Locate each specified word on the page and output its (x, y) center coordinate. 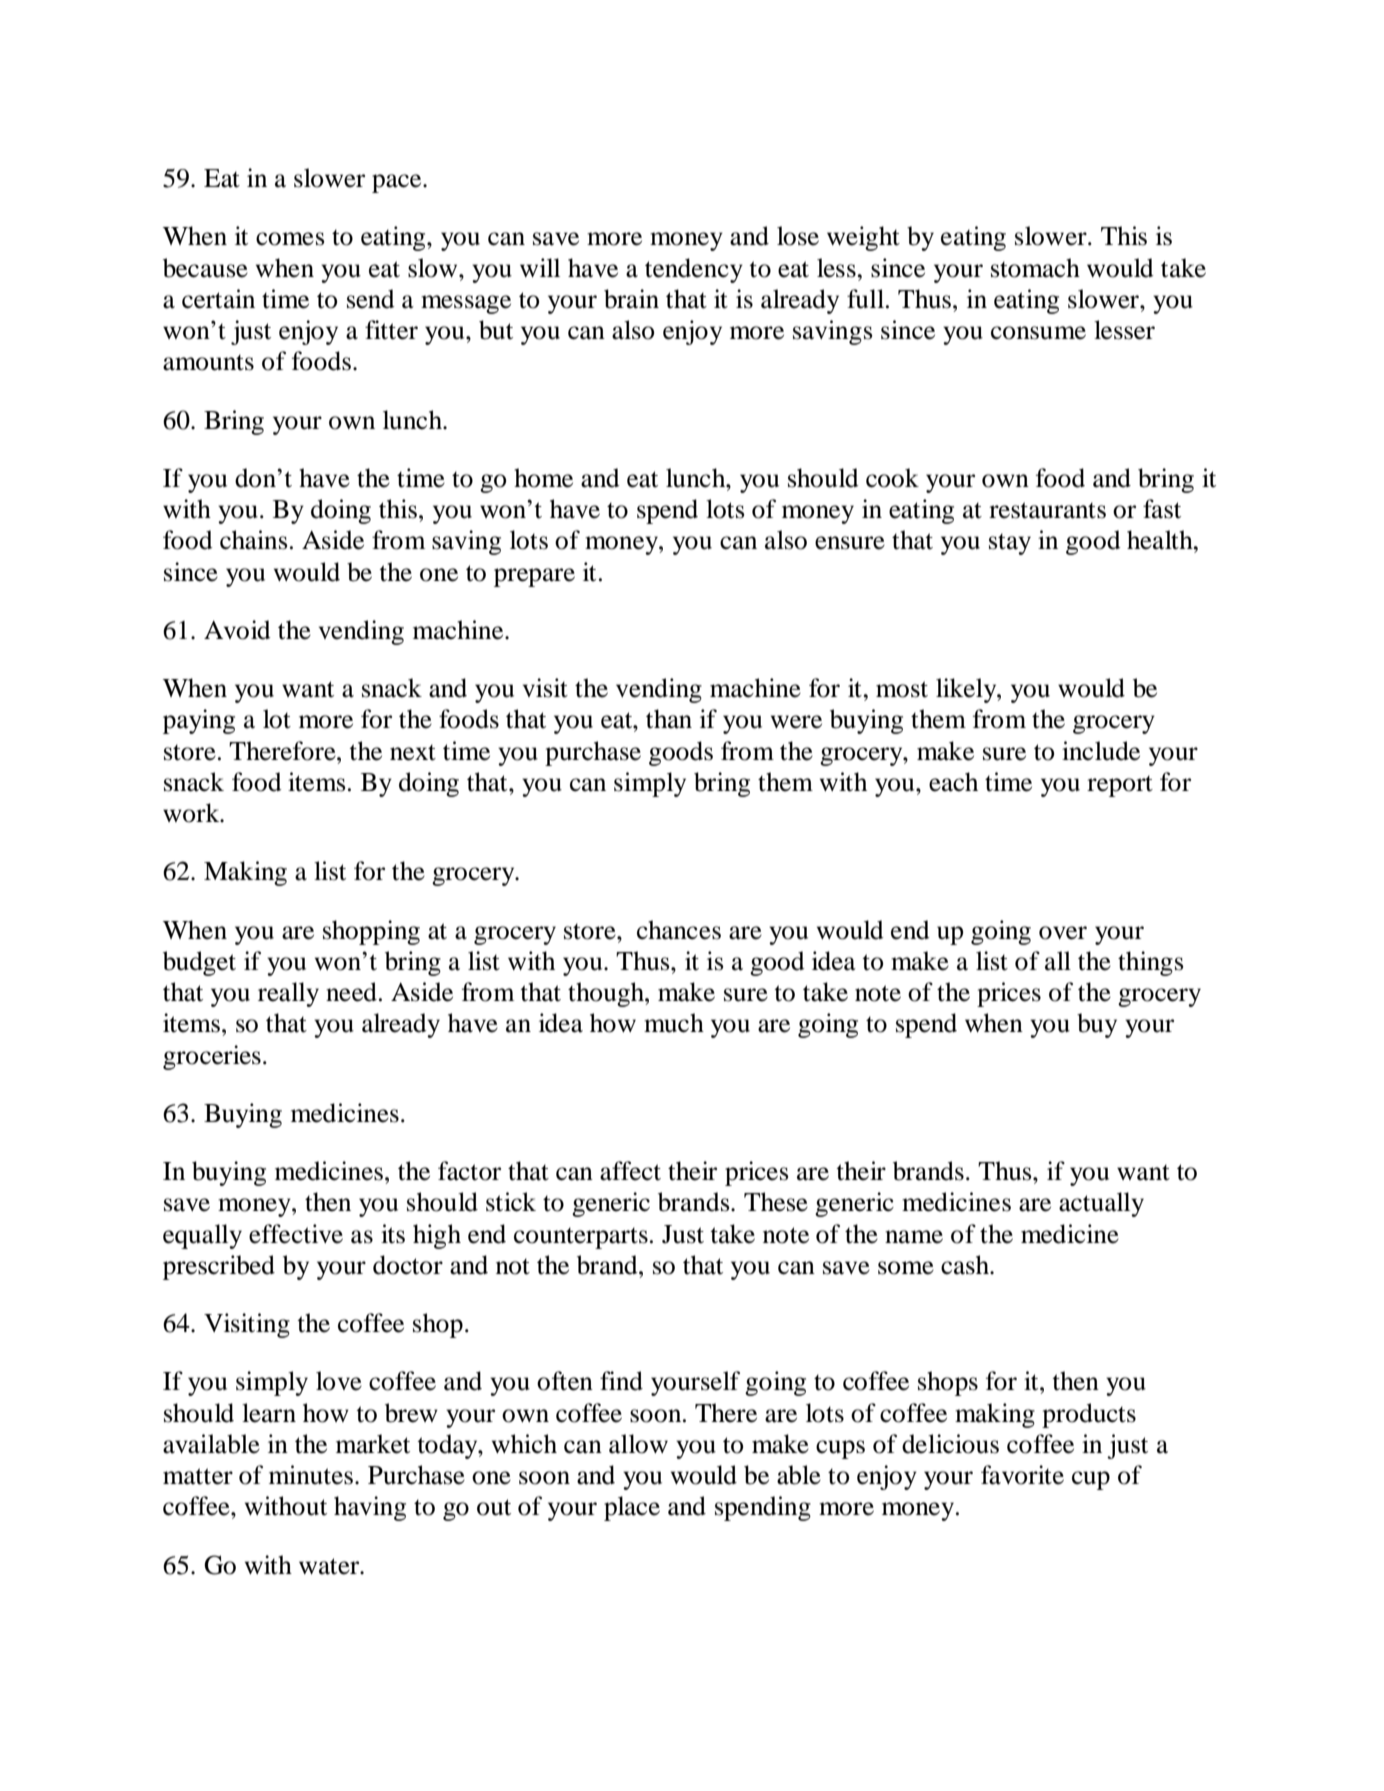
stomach (1035, 268)
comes (290, 239)
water (330, 1566)
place (632, 1508)
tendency (694, 270)
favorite (1022, 1475)
